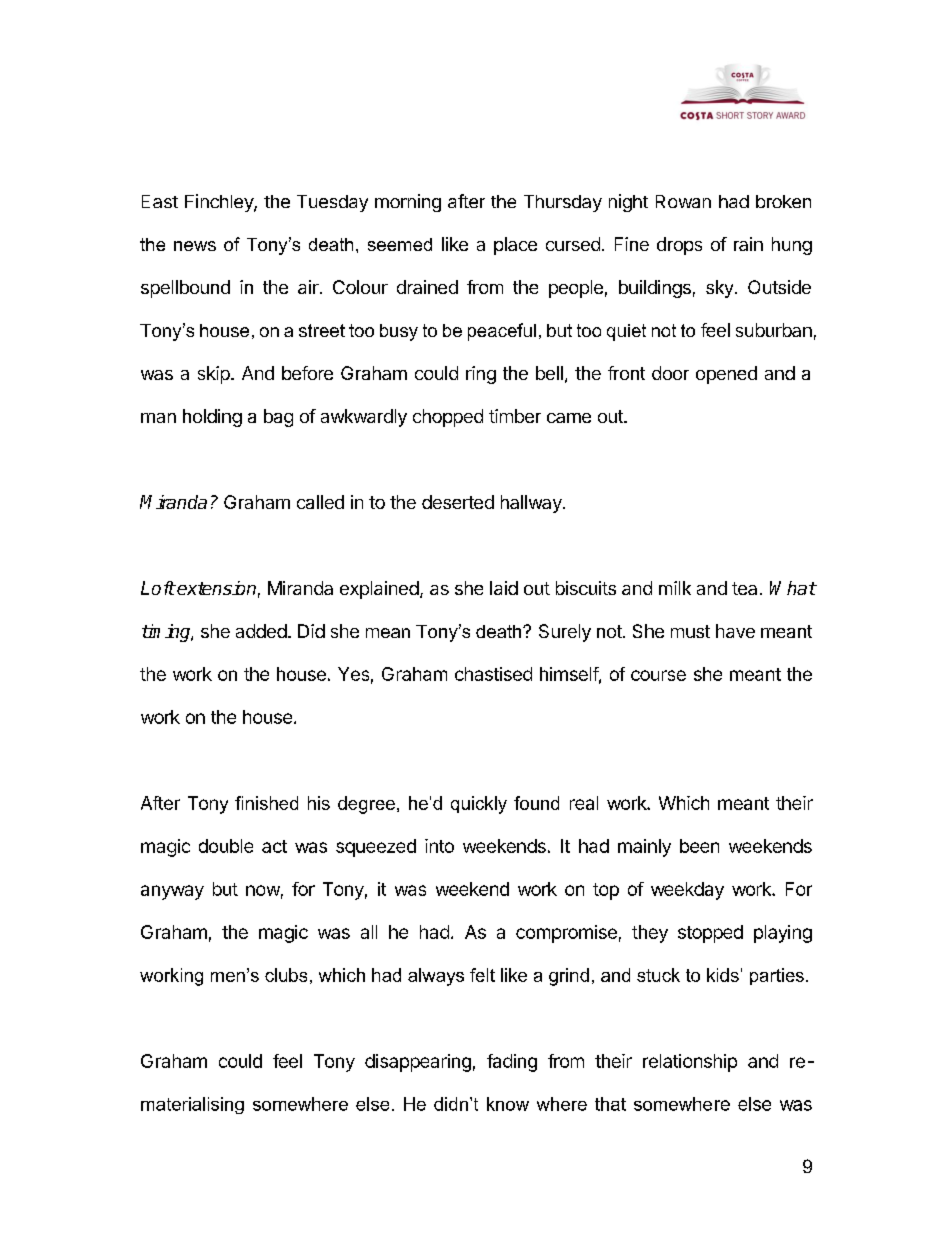 Image resolution: width=952 pixels, height=1233 pixels. What do you see at coordinates (195, 246) in the screenshot?
I see `news` at bounding box center [195, 246].
